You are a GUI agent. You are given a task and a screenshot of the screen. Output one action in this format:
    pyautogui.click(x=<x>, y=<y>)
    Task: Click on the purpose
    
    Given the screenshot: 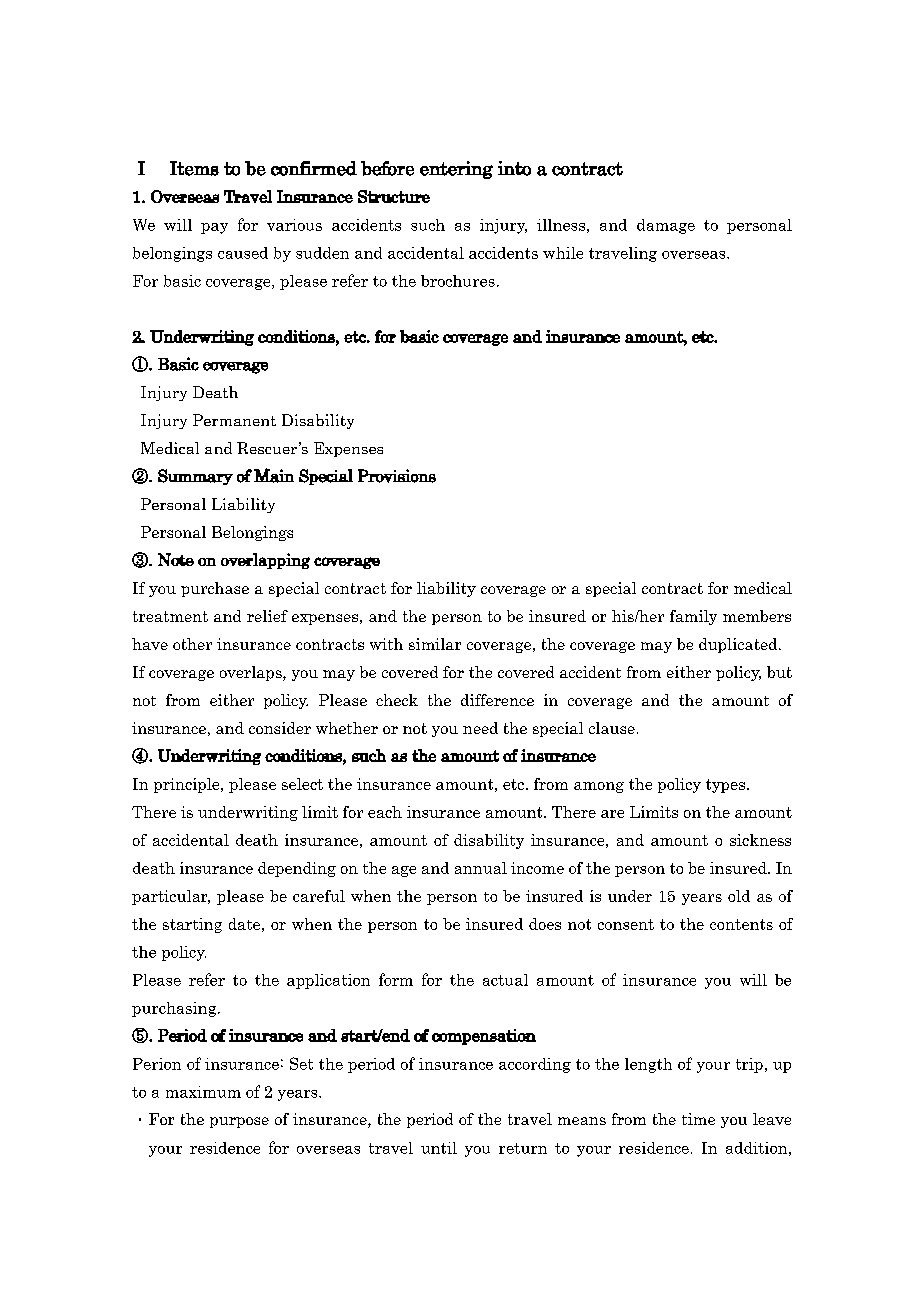 What is the action you would take?
    pyautogui.click(x=239, y=1122)
